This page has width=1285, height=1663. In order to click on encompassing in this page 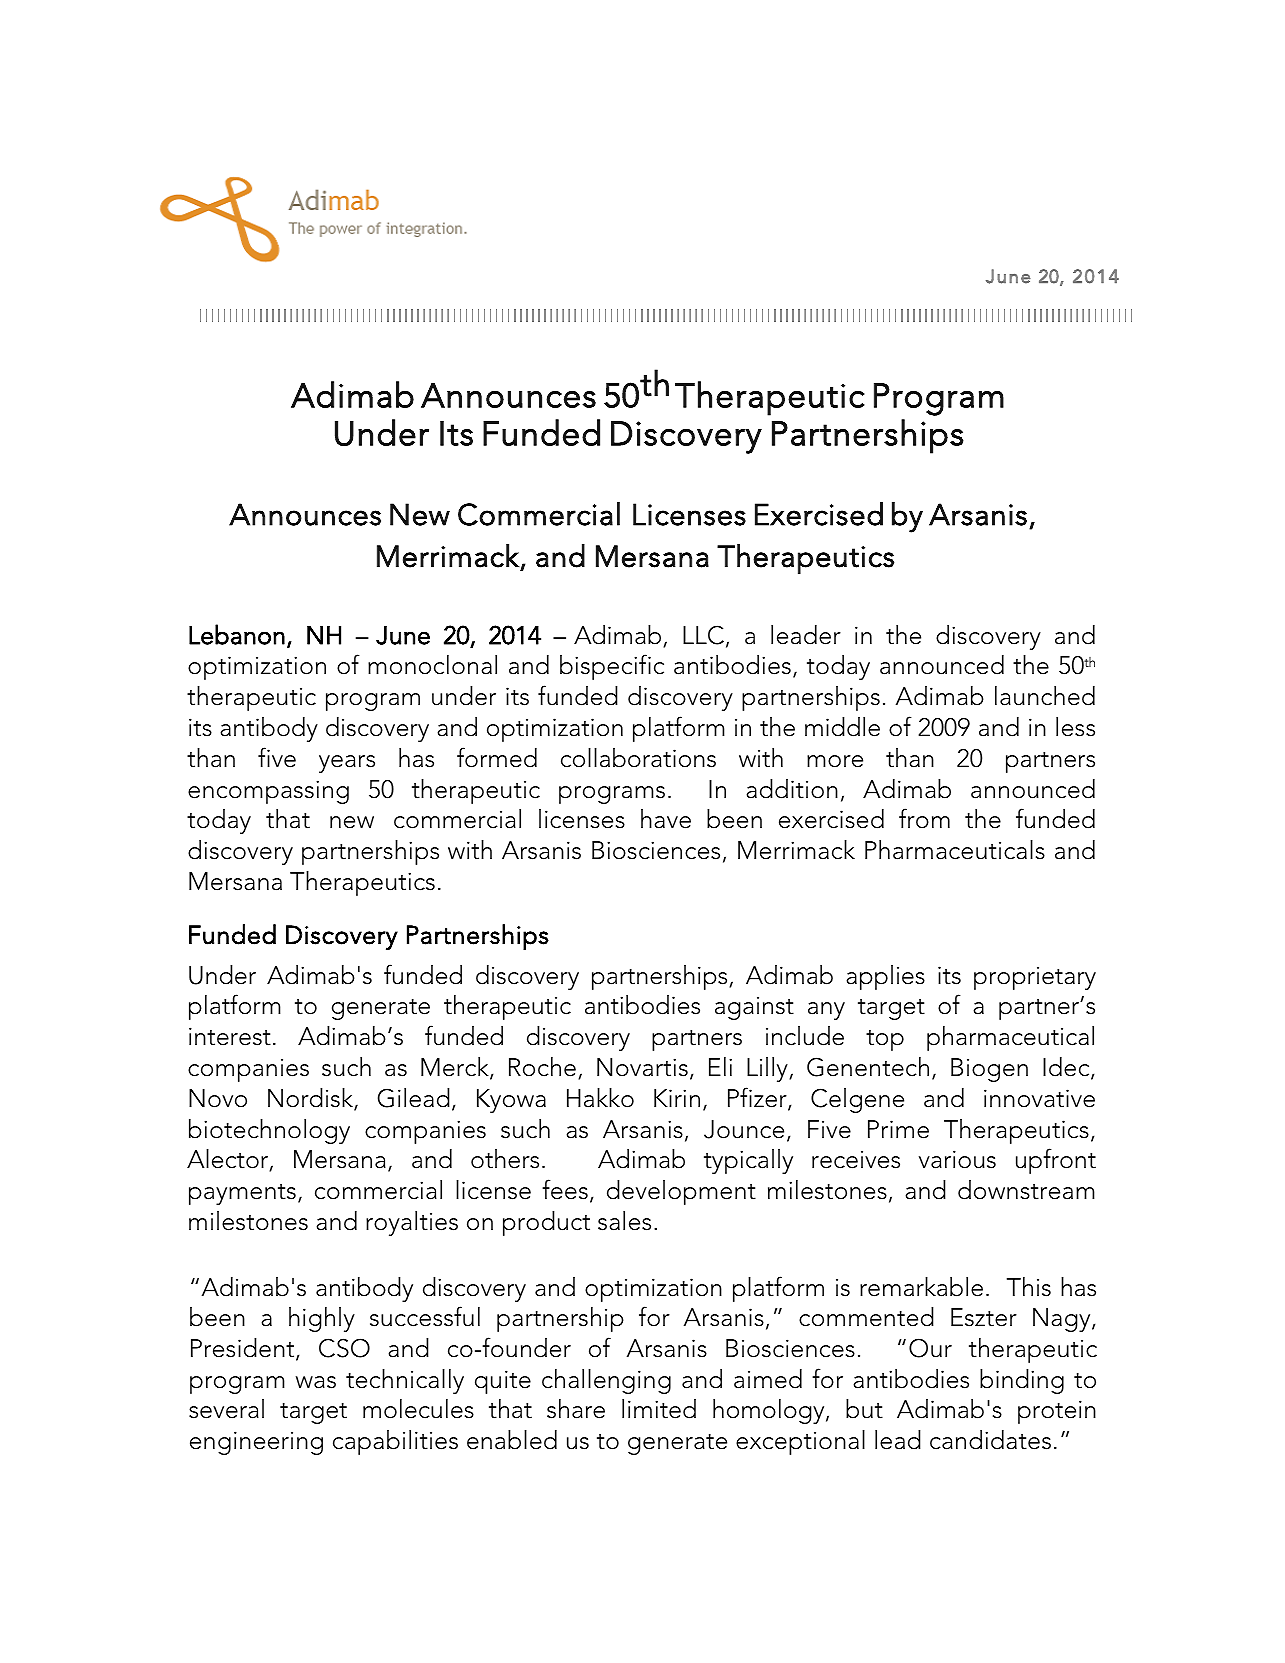, I will do `click(268, 792)`.
